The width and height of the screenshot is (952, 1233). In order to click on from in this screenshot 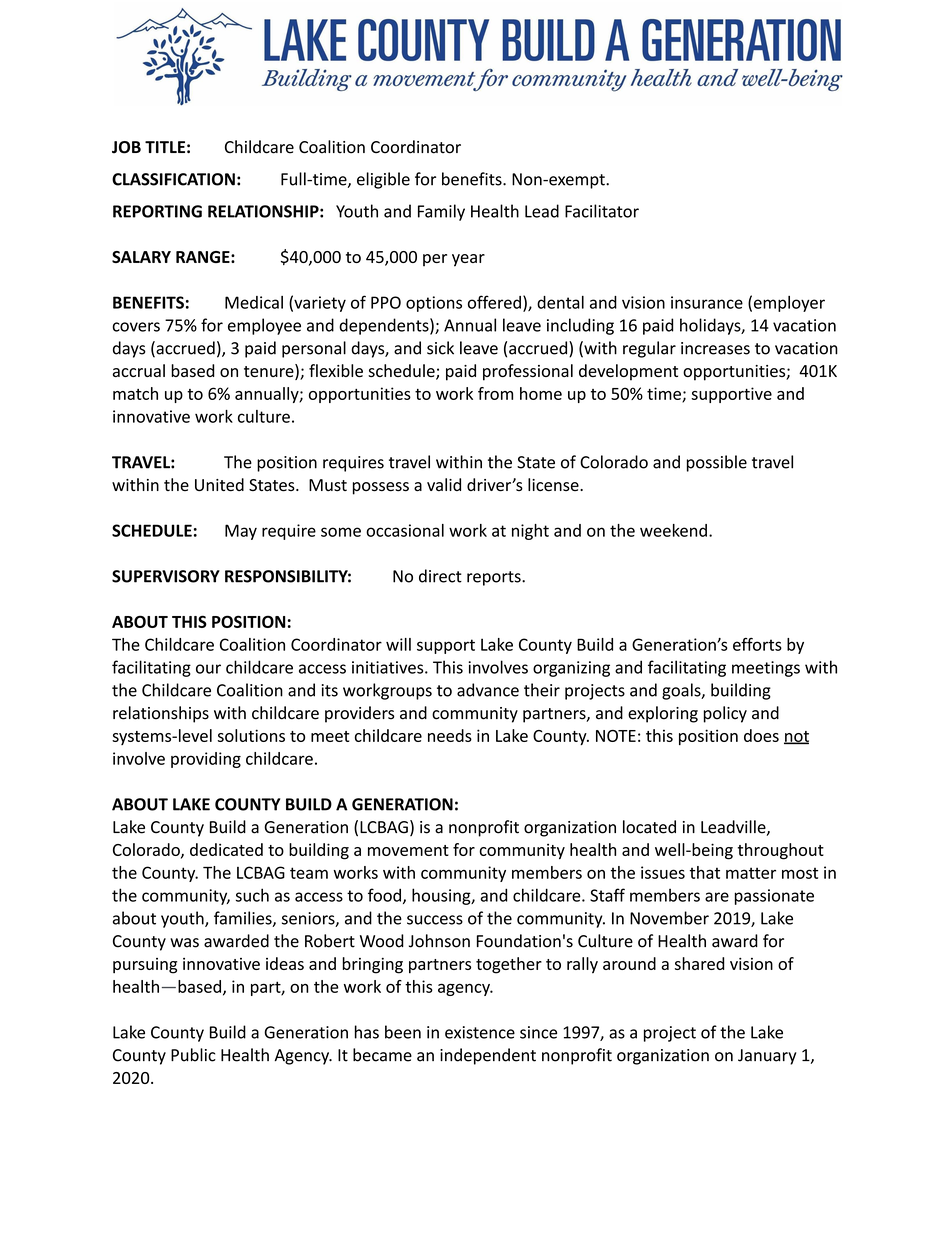, I will do `click(495, 393)`.
